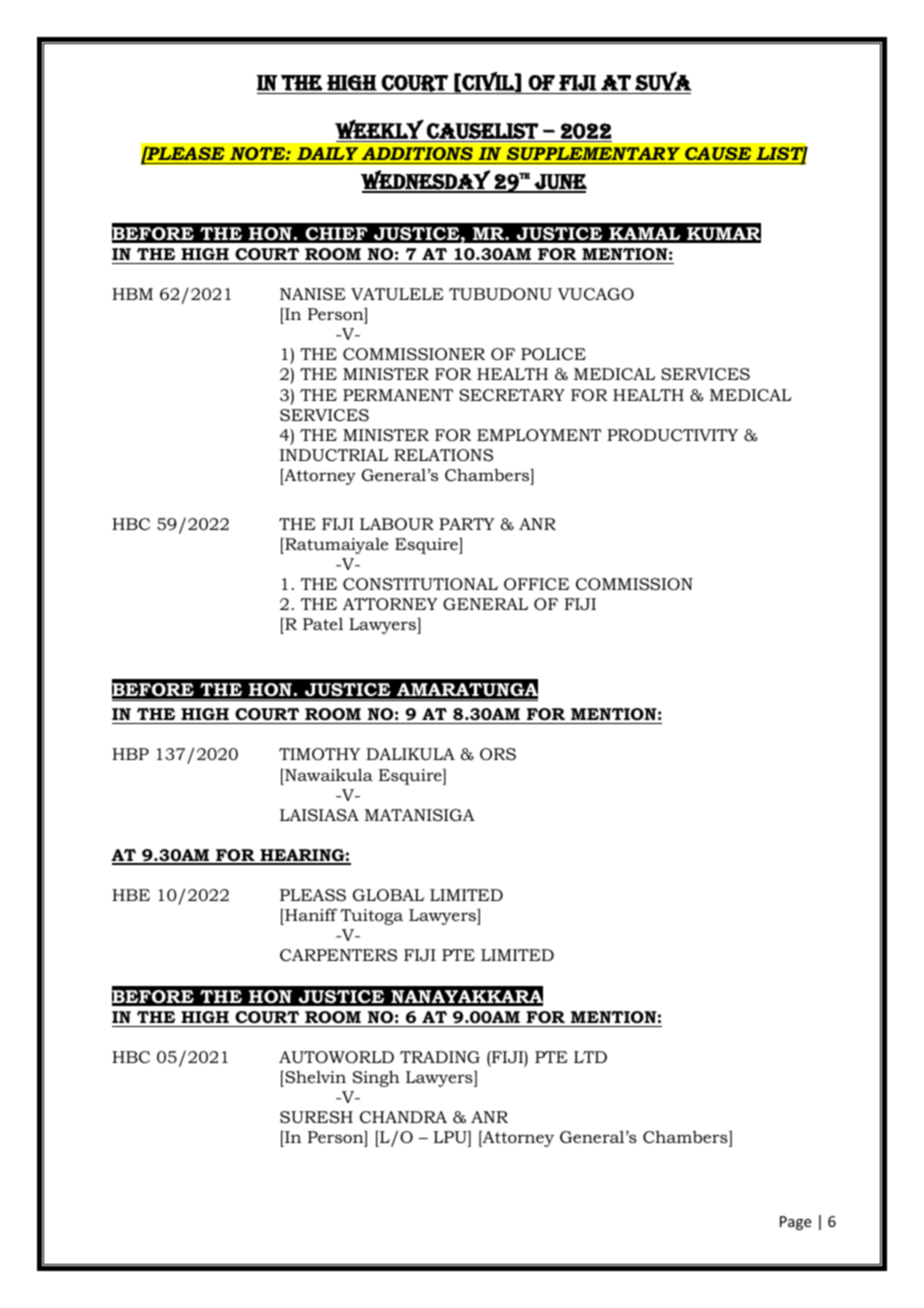 Image resolution: width=924 pixels, height=1308 pixels. Describe the element at coordinates (559, 183) in the document. I see `JUNE` at that location.
